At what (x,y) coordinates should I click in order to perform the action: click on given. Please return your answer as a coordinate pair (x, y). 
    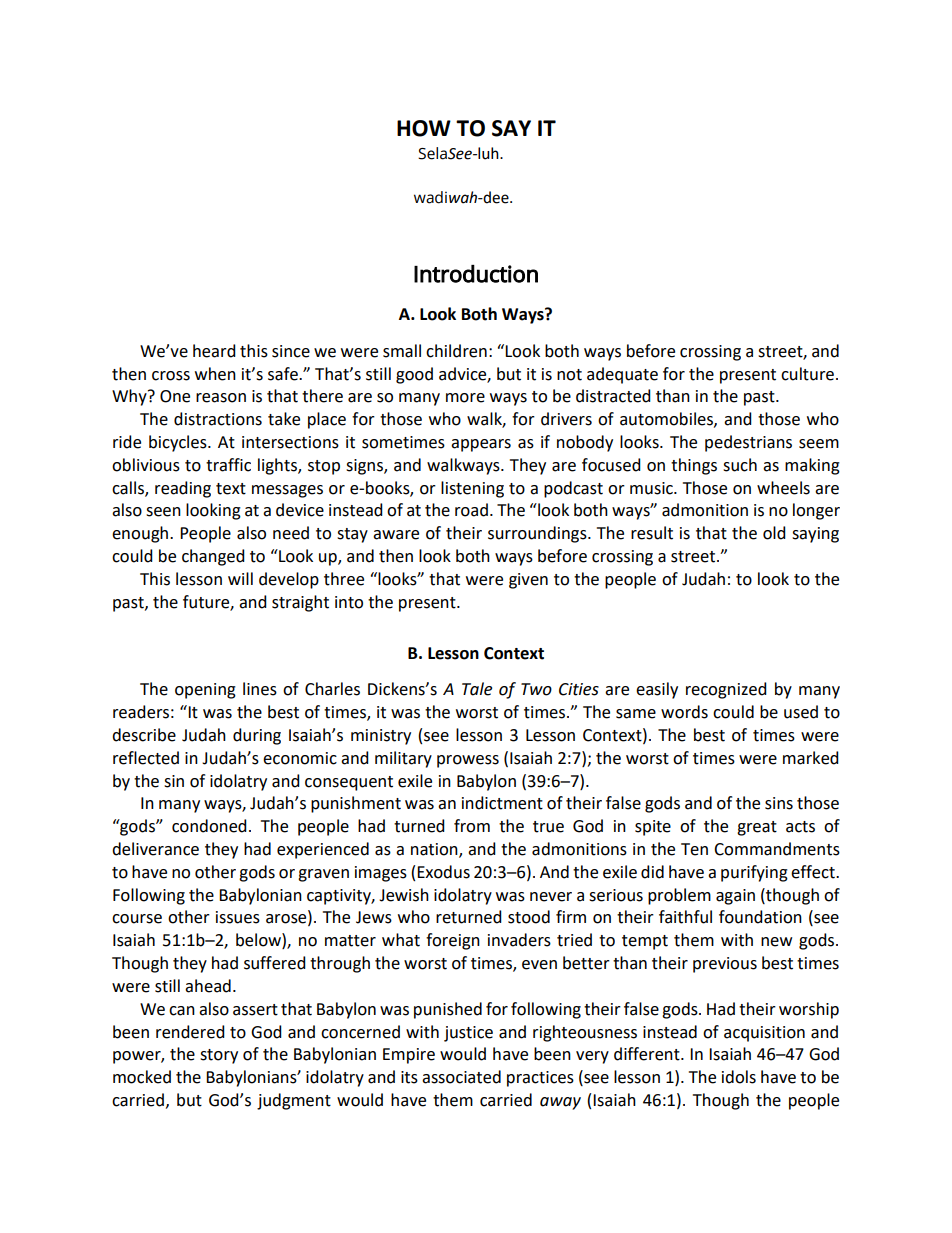
    Looking at the image, I should click on (528, 581).
